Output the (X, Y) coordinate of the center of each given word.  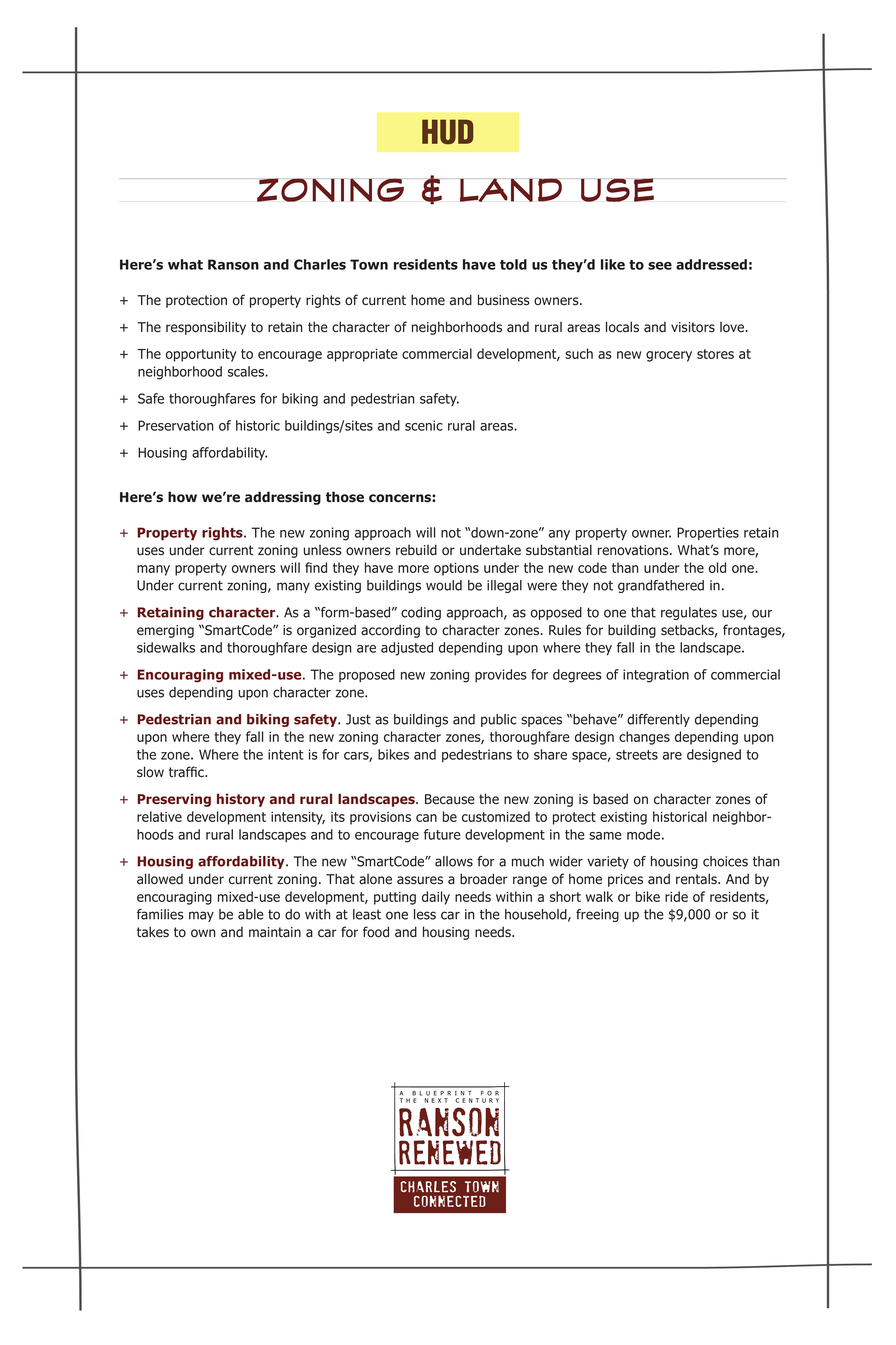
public (499, 720)
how (182, 496)
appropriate (362, 355)
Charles (320, 264)
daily (436, 898)
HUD (447, 132)
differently (658, 720)
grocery (669, 356)
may (201, 916)
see (660, 266)
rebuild (416, 550)
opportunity (201, 355)
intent (285, 754)
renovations (634, 550)
